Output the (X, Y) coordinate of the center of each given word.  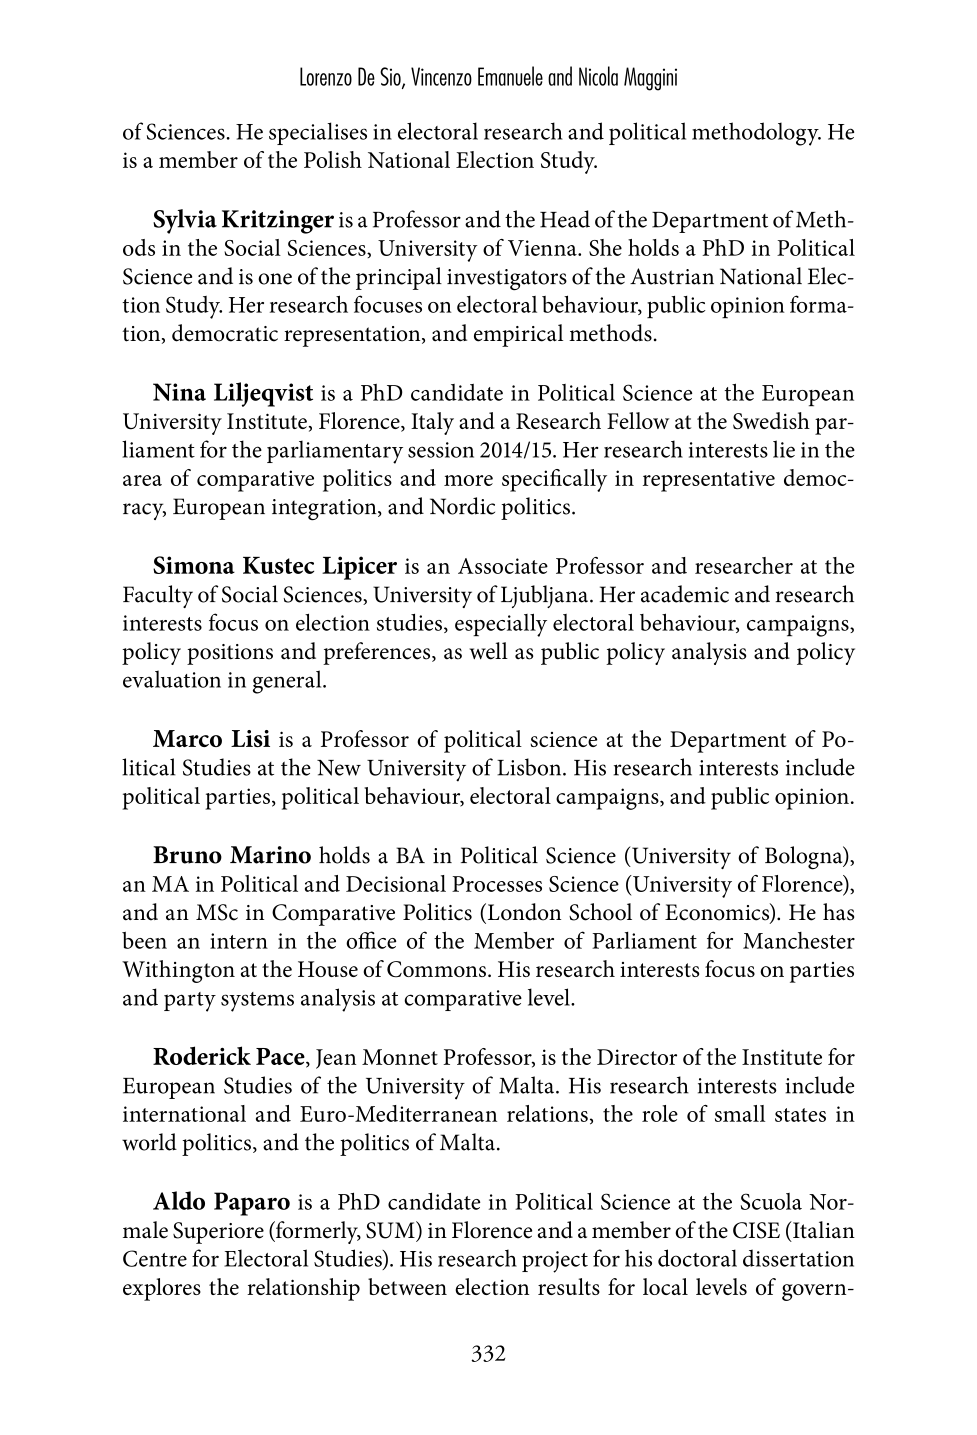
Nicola (598, 76)
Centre (155, 1258)
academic (685, 594)
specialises (318, 133)
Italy (432, 423)
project (555, 1262)
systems (257, 1002)
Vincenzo (441, 76)
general (288, 682)
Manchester (799, 940)
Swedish (771, 421)
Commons (438, 969)
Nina (179, 392)
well (489, 651)
